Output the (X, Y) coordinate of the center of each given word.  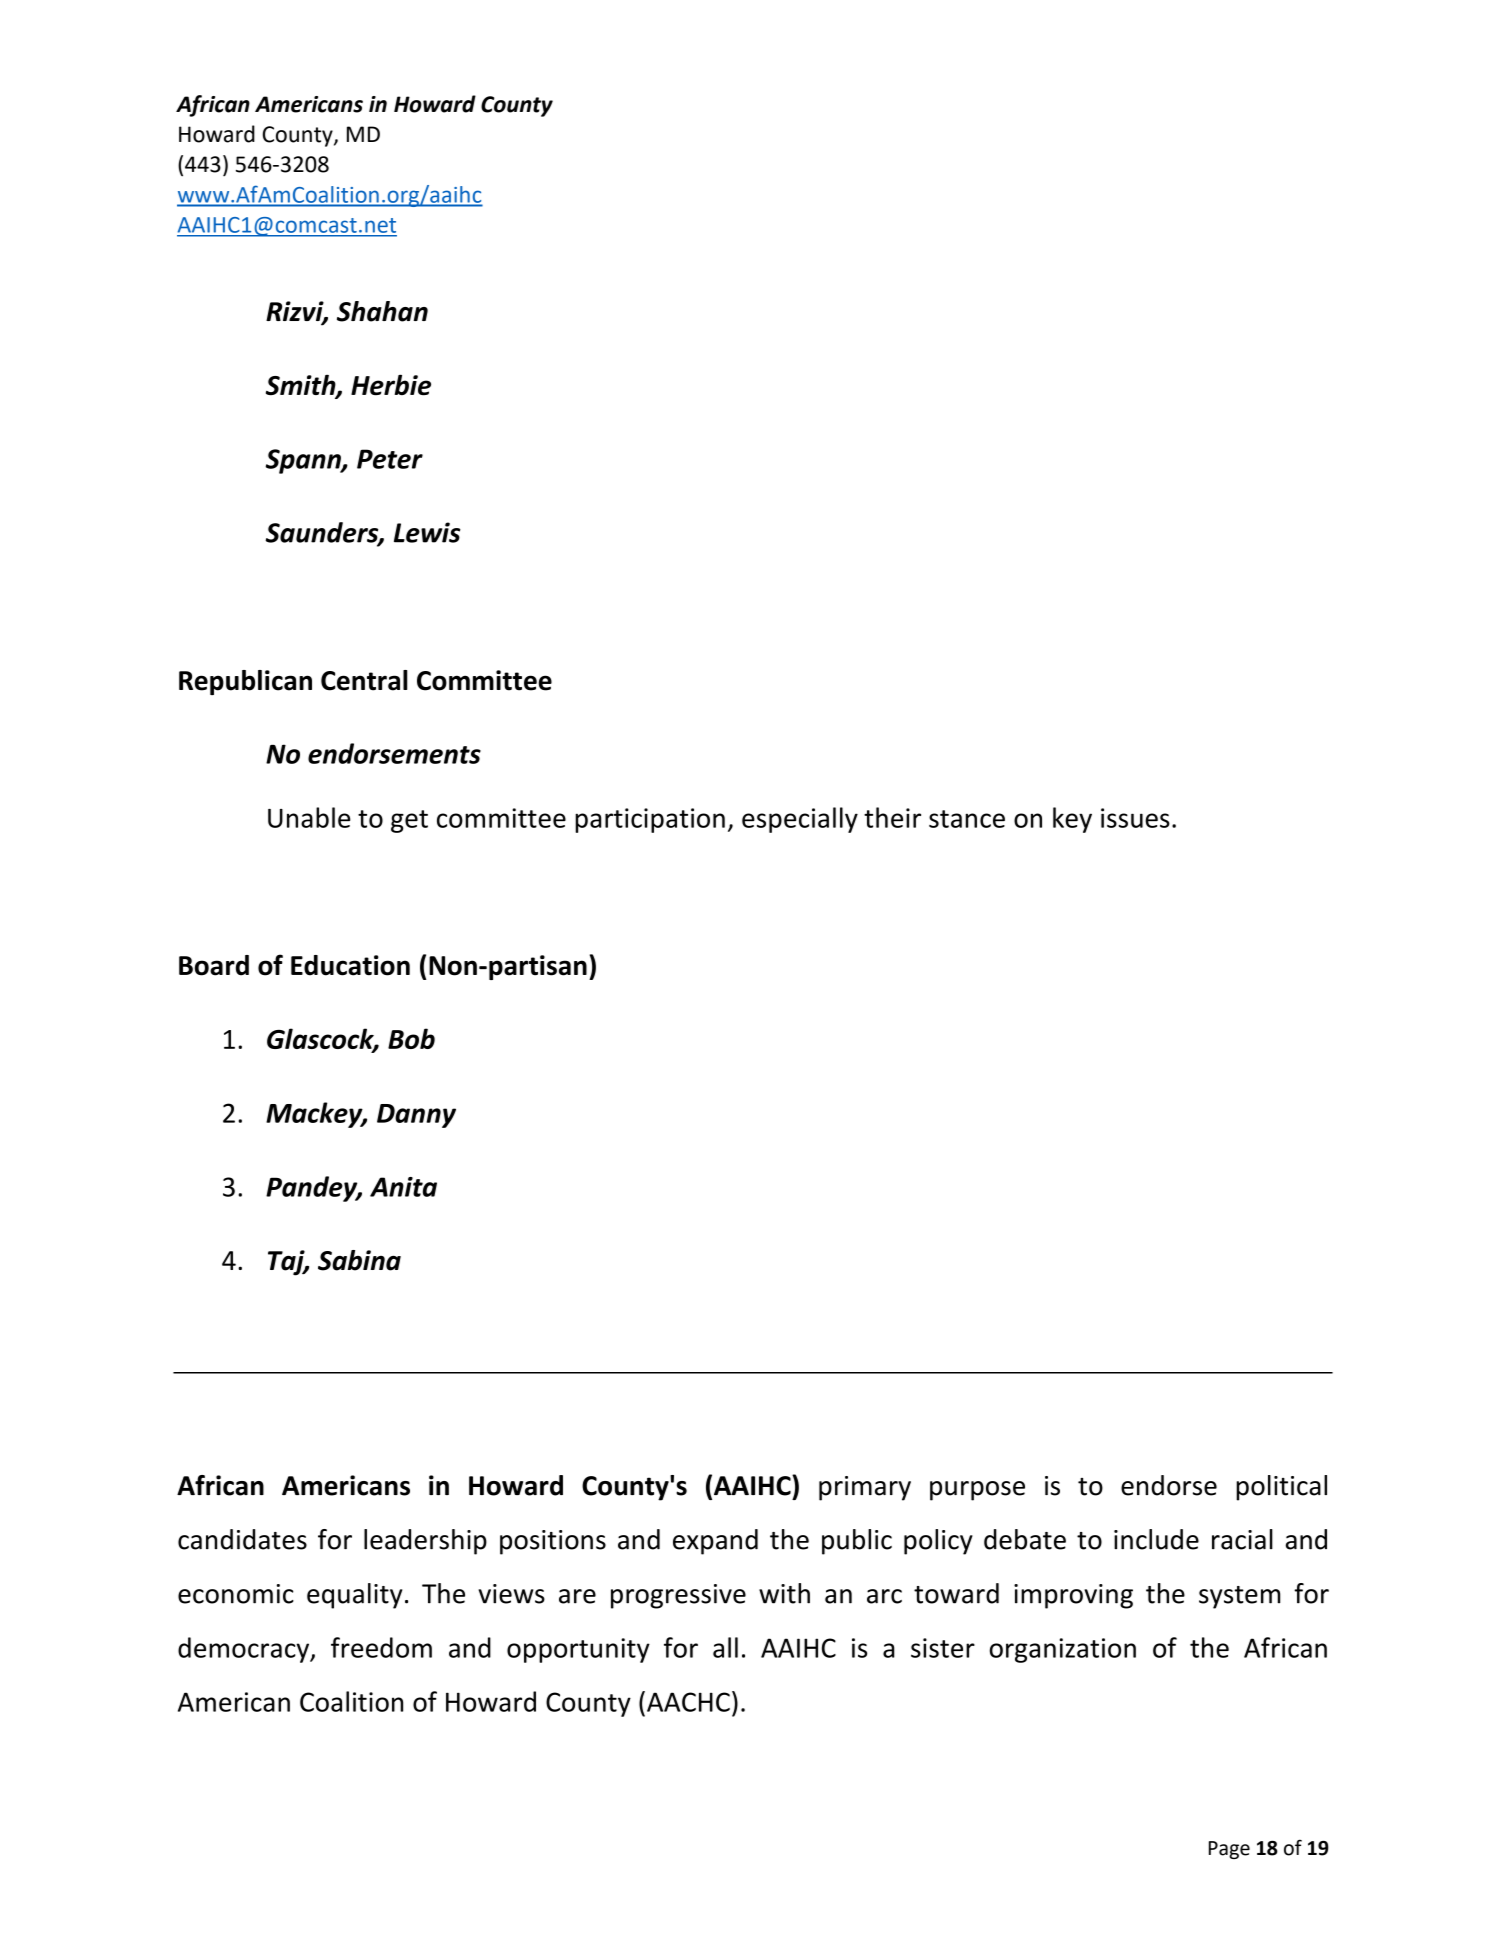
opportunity (578, 1650)
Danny (416, 1116)
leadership (425, 1542)
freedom (381, 1647)
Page (1229, 1850)
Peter (390, 459)
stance (967, 819)
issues (1135, 818)
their (892, 817)
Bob (411, 1038)
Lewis (427, 532)
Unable (309, 817)
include (1156, 1539)
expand (715, 1542)
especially (800, 820)
